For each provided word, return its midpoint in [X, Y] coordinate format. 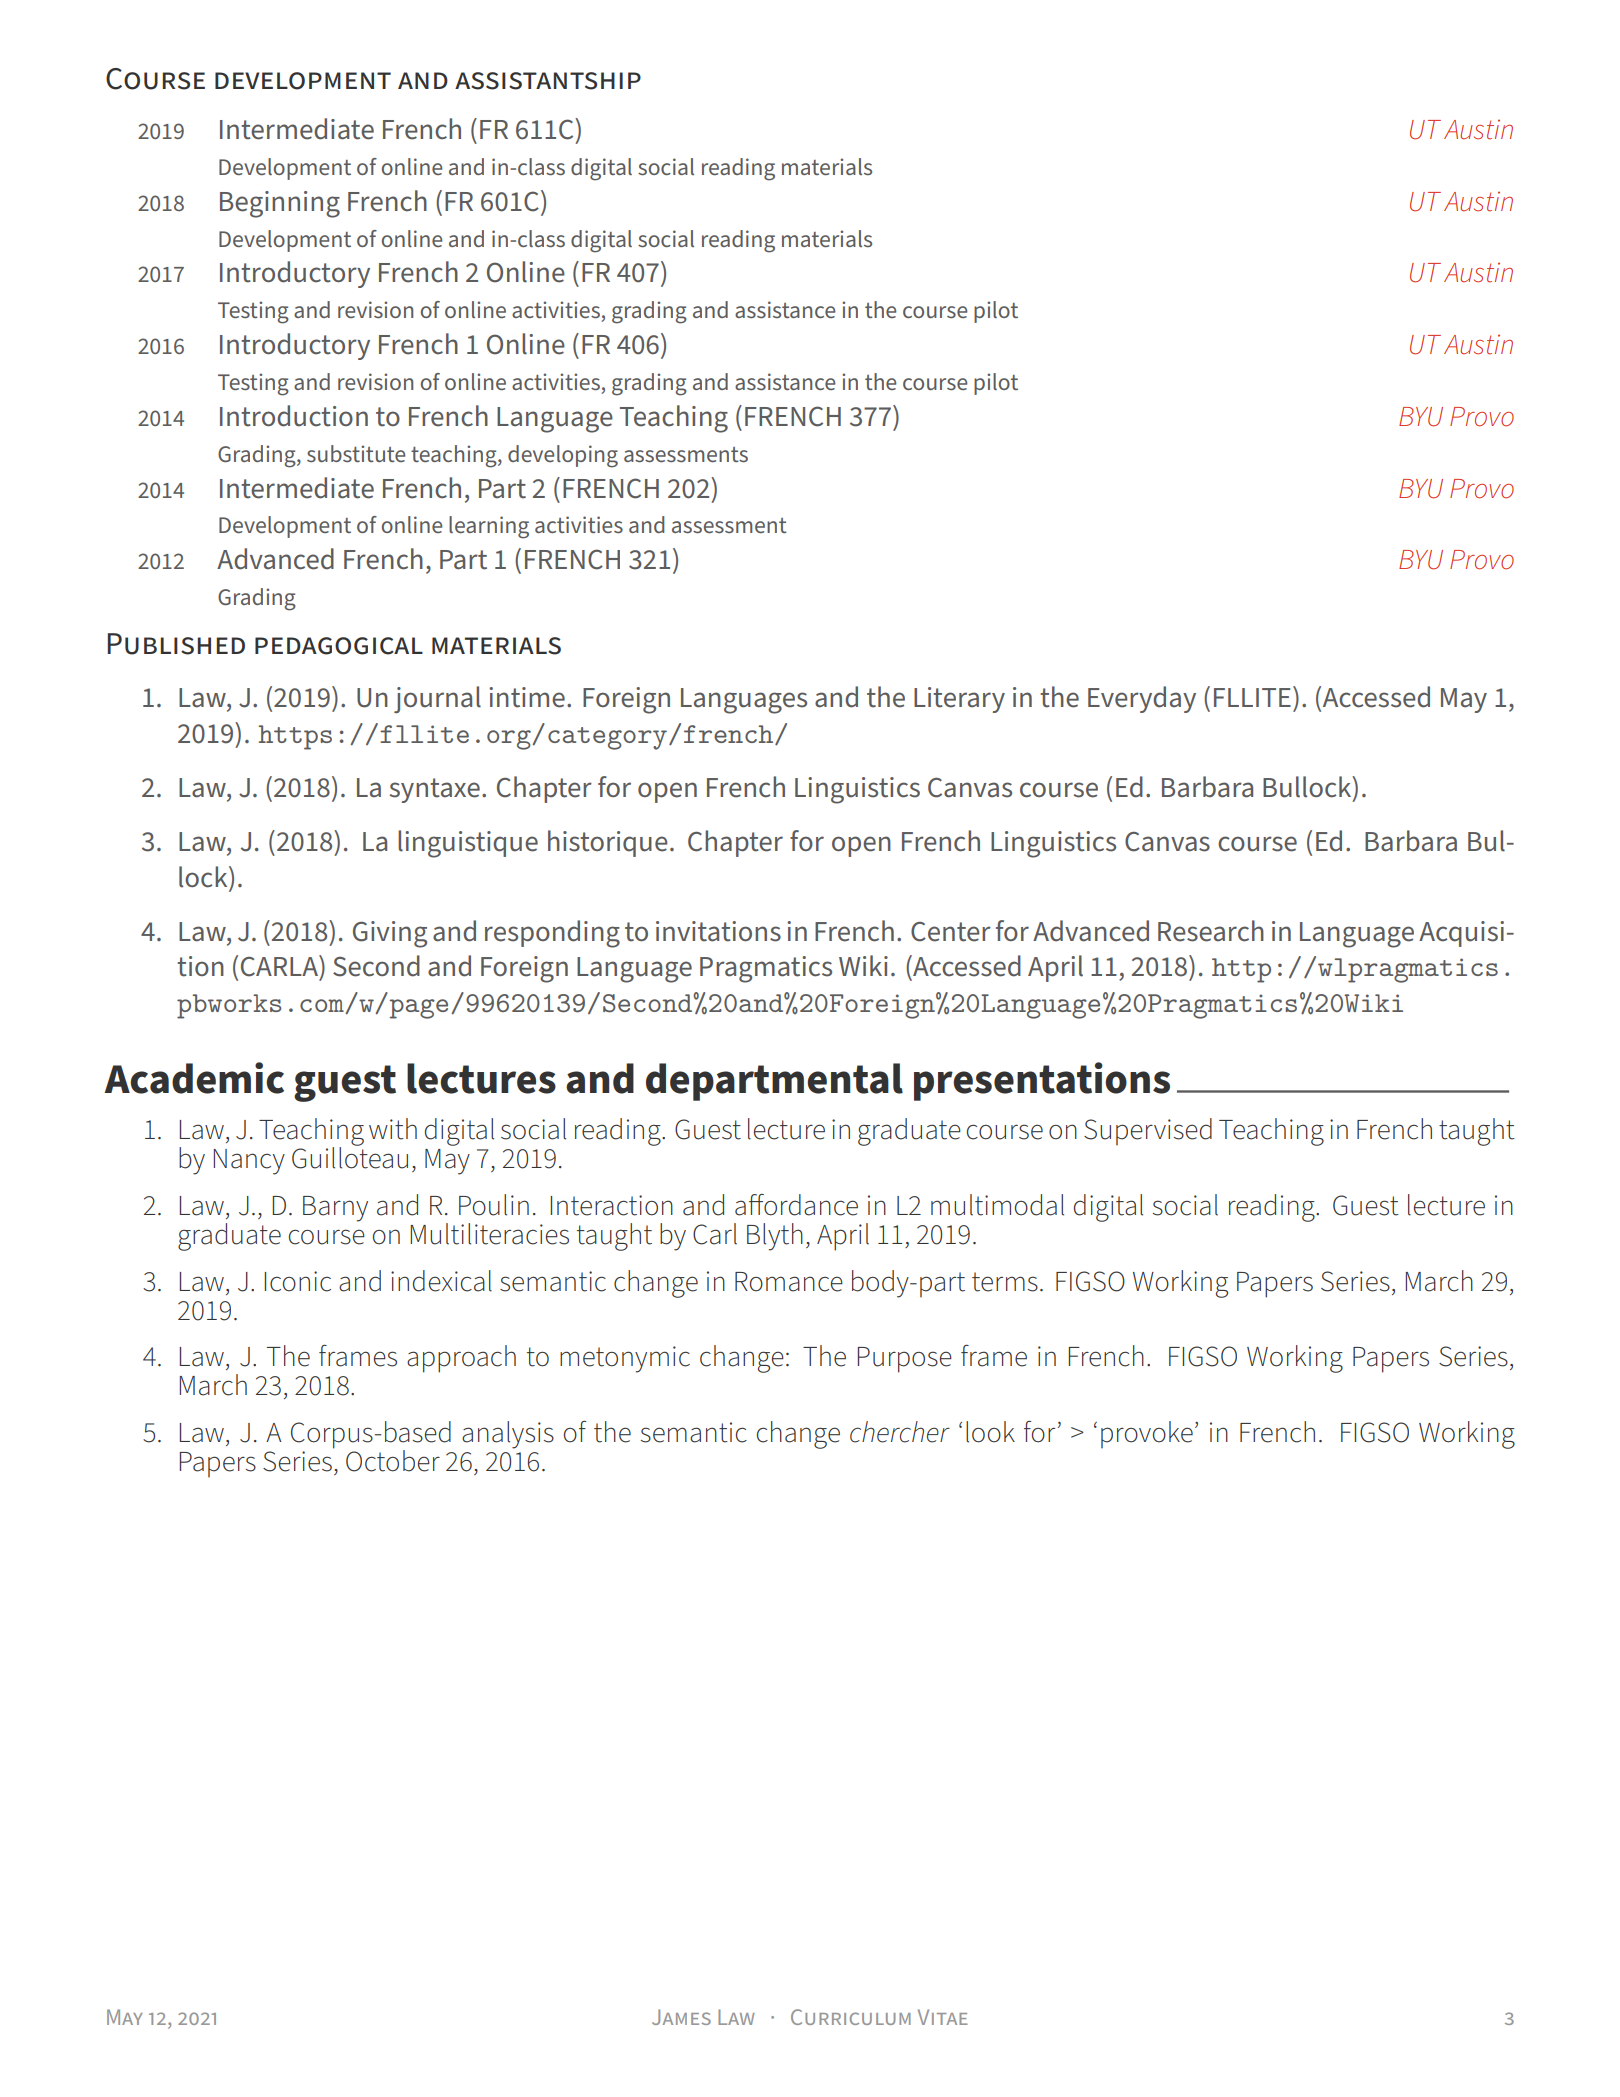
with [393, 1129]
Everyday [1142, 699]
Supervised [1148, 1131]
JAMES [681, 2017]
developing [563, 456]
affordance [796, 1205]
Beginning [280, 204]
